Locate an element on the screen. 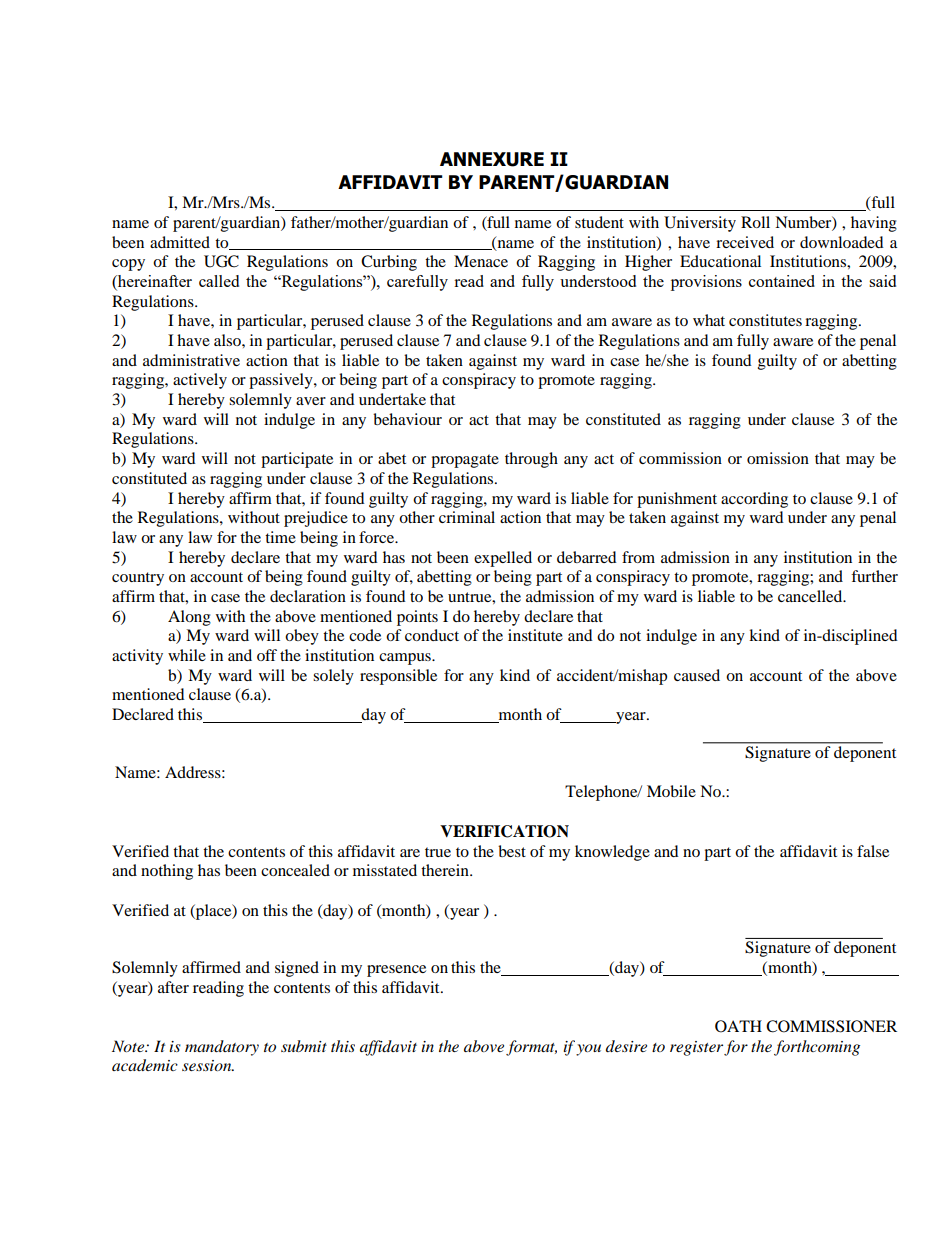  cancelled is located at coordinates (811, 596).
